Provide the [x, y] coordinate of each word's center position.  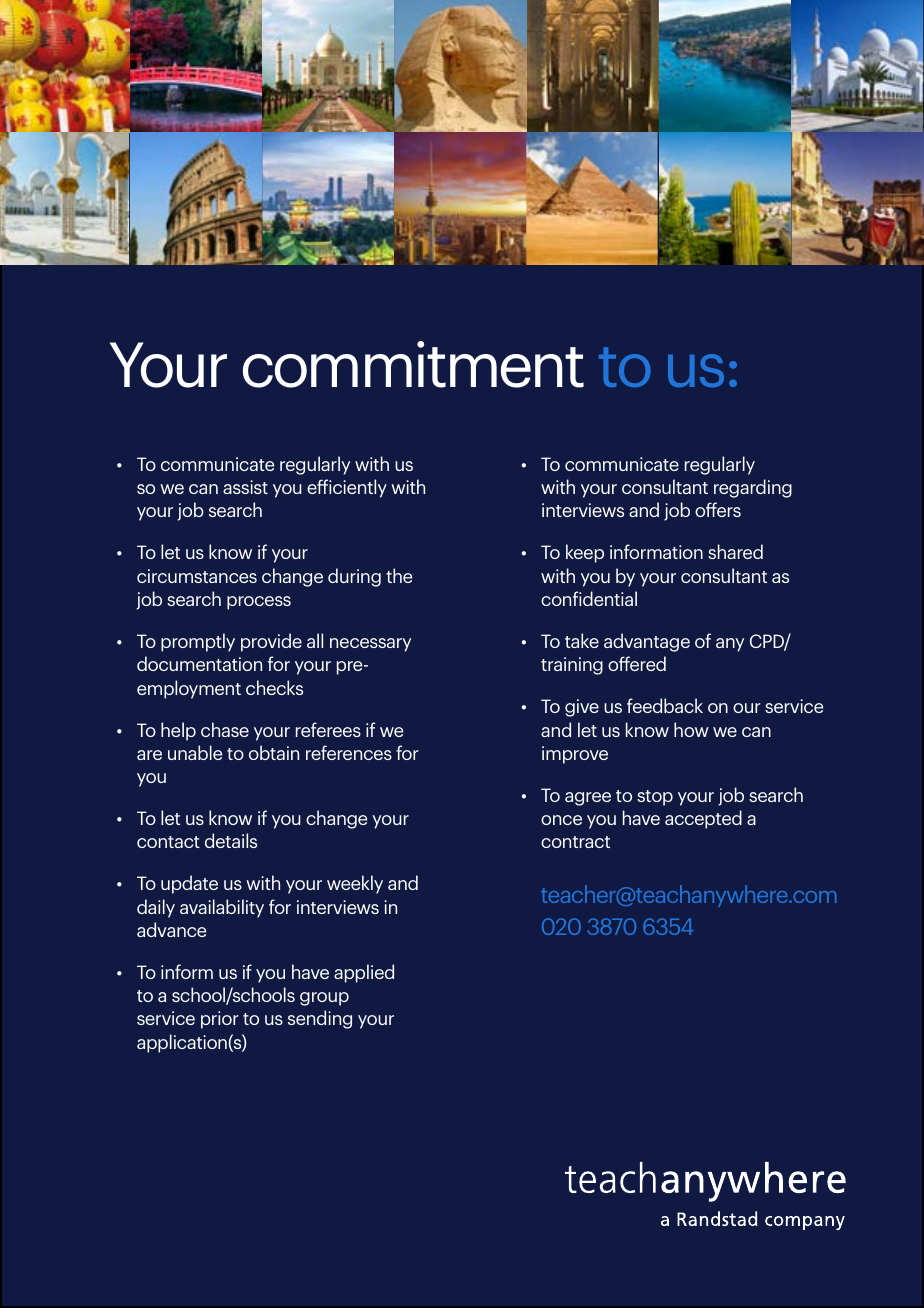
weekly [355, 884]
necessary [370, 645]
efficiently [347, 488]
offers [718, 509]
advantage [647, 642]
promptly [198, 642]
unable [195, 752]
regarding [753, 488]
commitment [413, 364]
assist [245, 487]
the [399, 575]
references [349, 752]
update [189, 884]
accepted [703, 819]
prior [220, 1020]
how [691, 729]
